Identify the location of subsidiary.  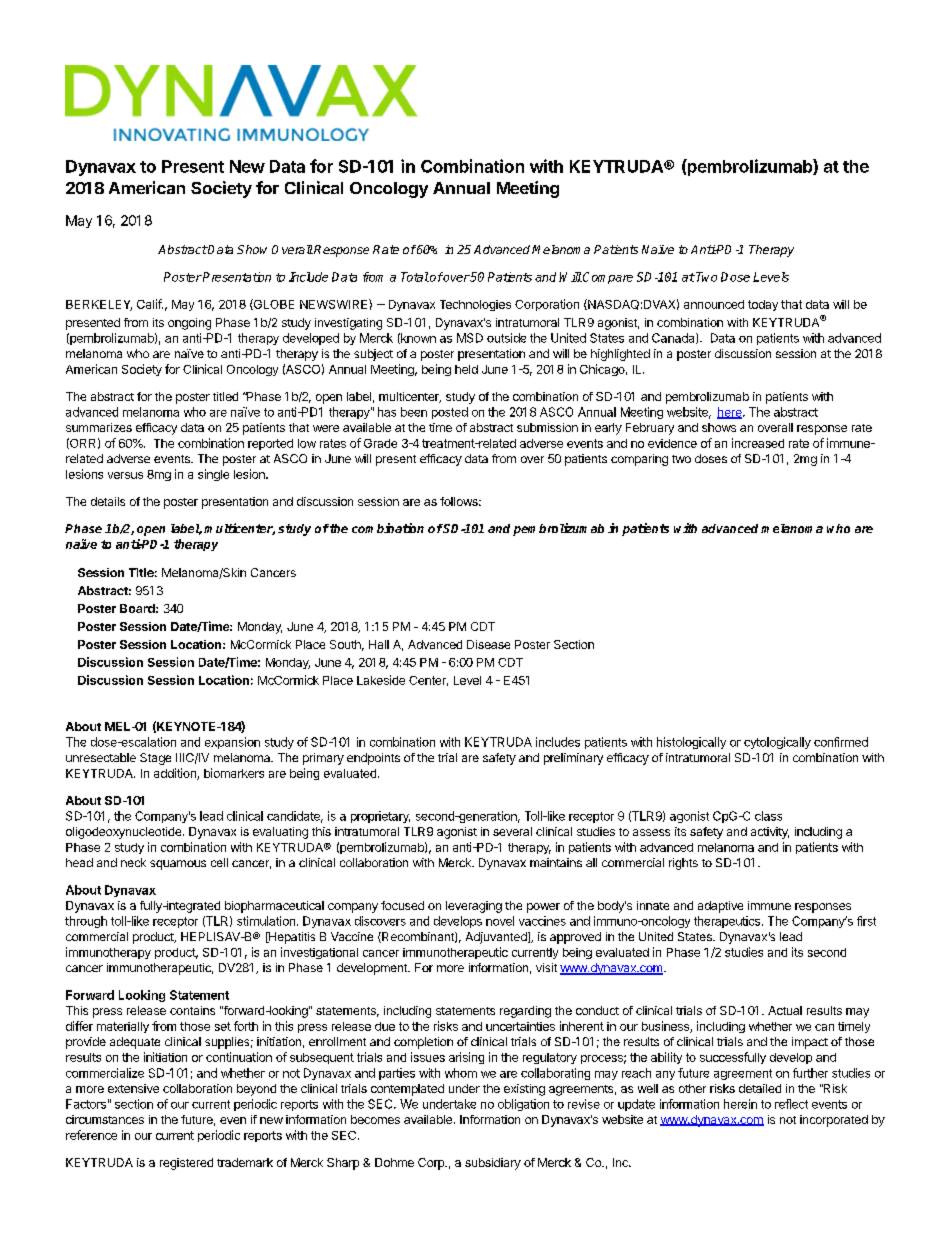
(493, 1164).
